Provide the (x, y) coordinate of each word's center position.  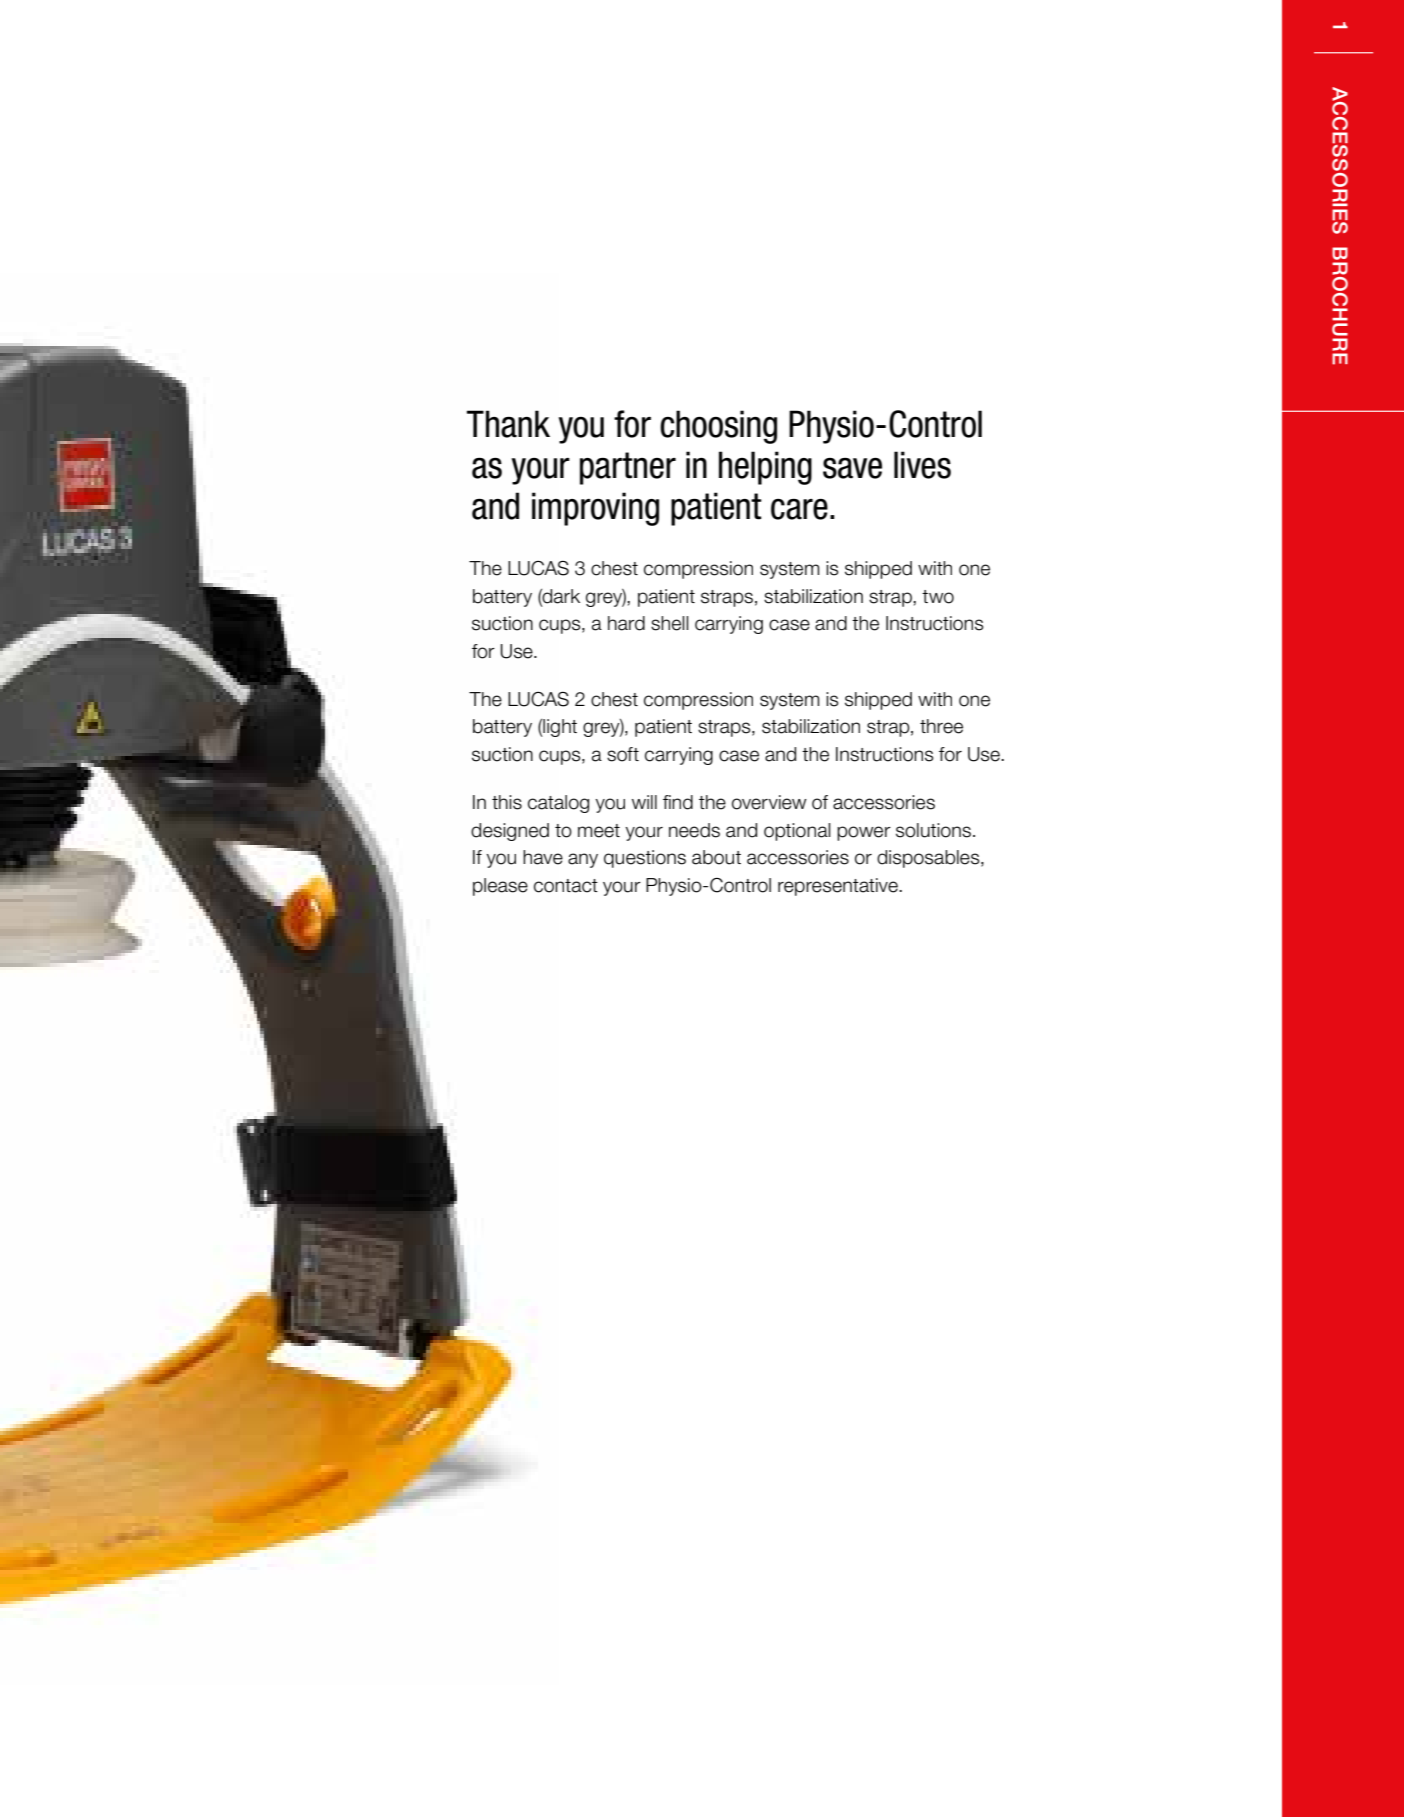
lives (922, 465)
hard (626, 623)
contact (566, 886)
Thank (508, 424)
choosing (718, 427)
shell (670, 623)
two (938, 597)
